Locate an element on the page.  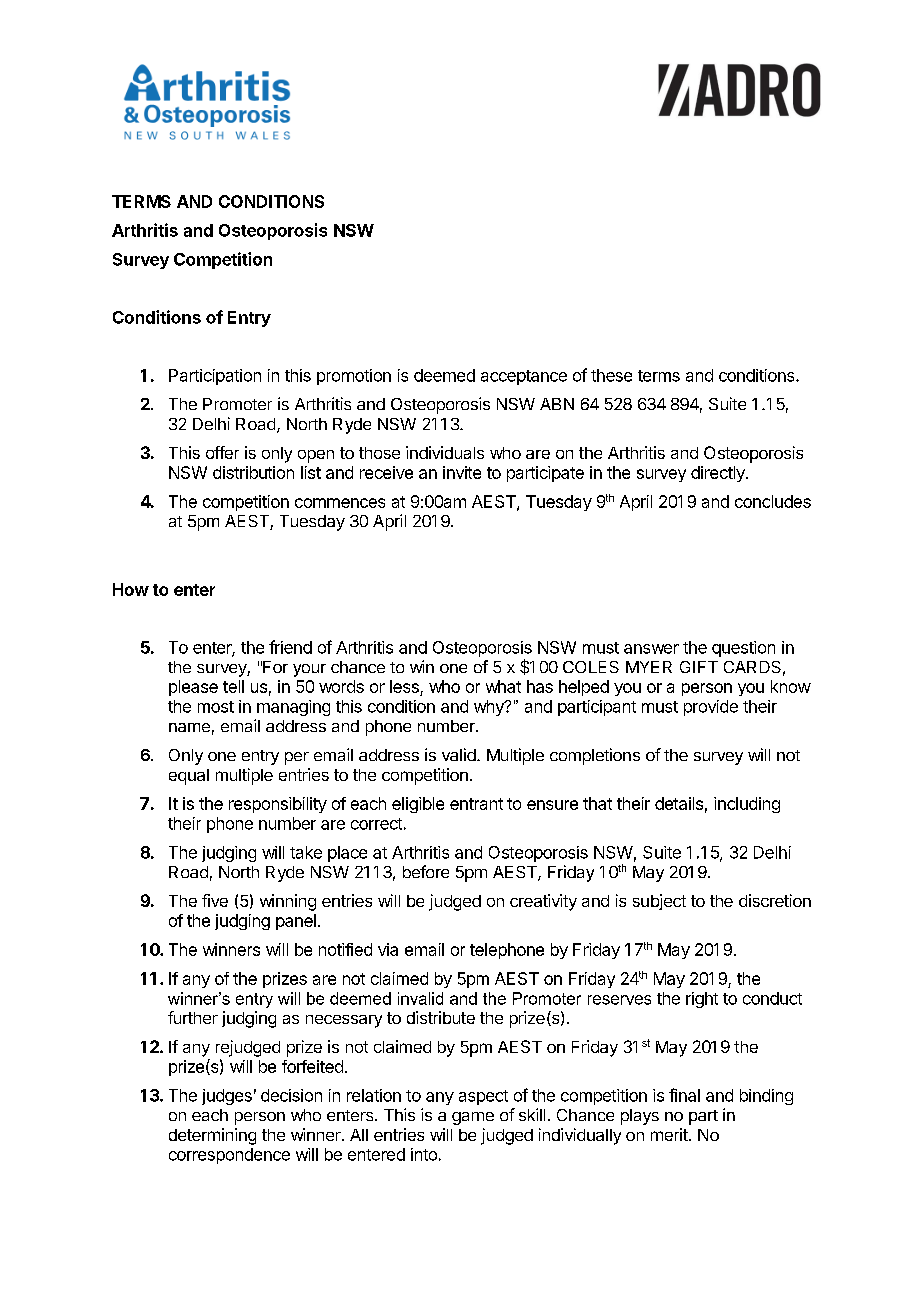
these is located at coordinates (611, 375).
